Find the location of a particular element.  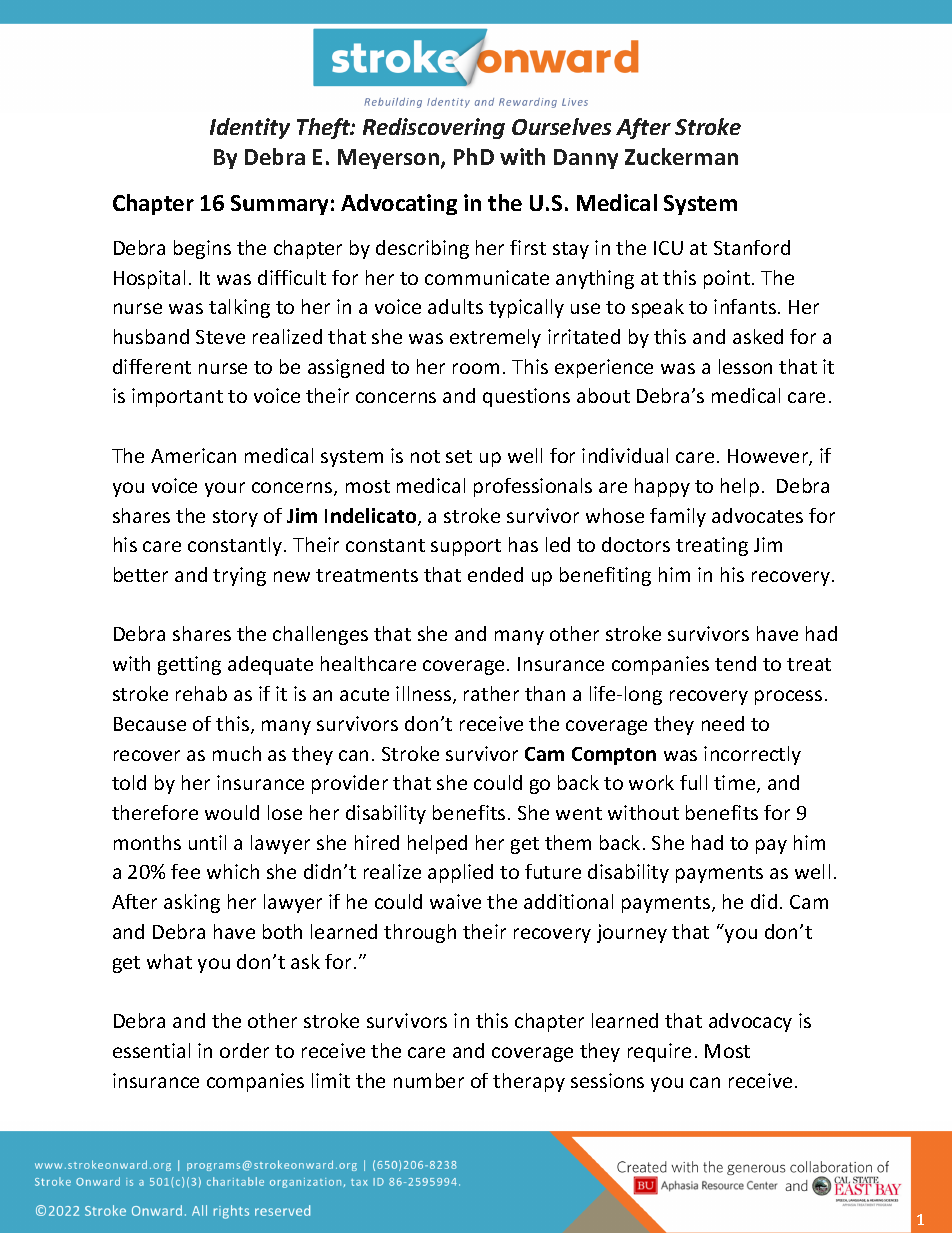

tend is located at coordinates (735, 663).
